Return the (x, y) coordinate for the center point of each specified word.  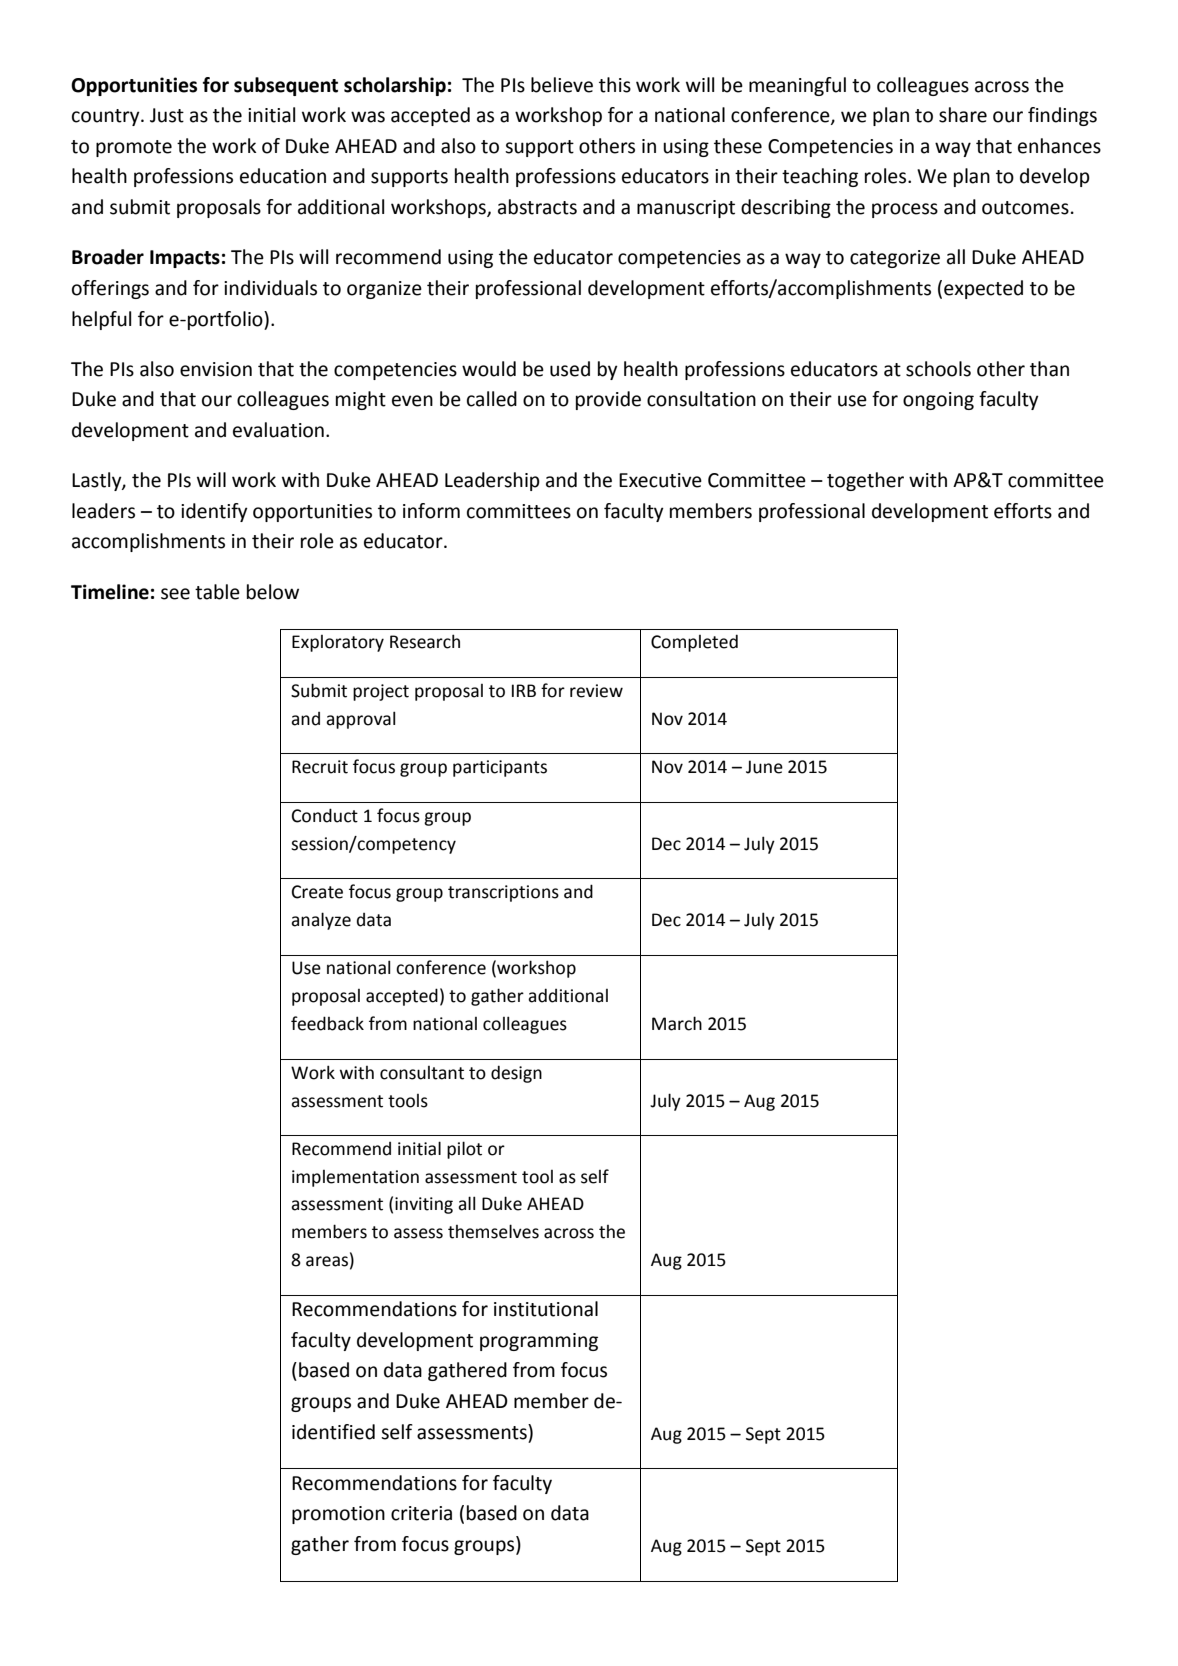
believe (562, 85)
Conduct (325, 815)
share (963, 115)
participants (500, 768)
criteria (421, 1513)
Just (167, 115)
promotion (338, 1515)
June (764, 767)
